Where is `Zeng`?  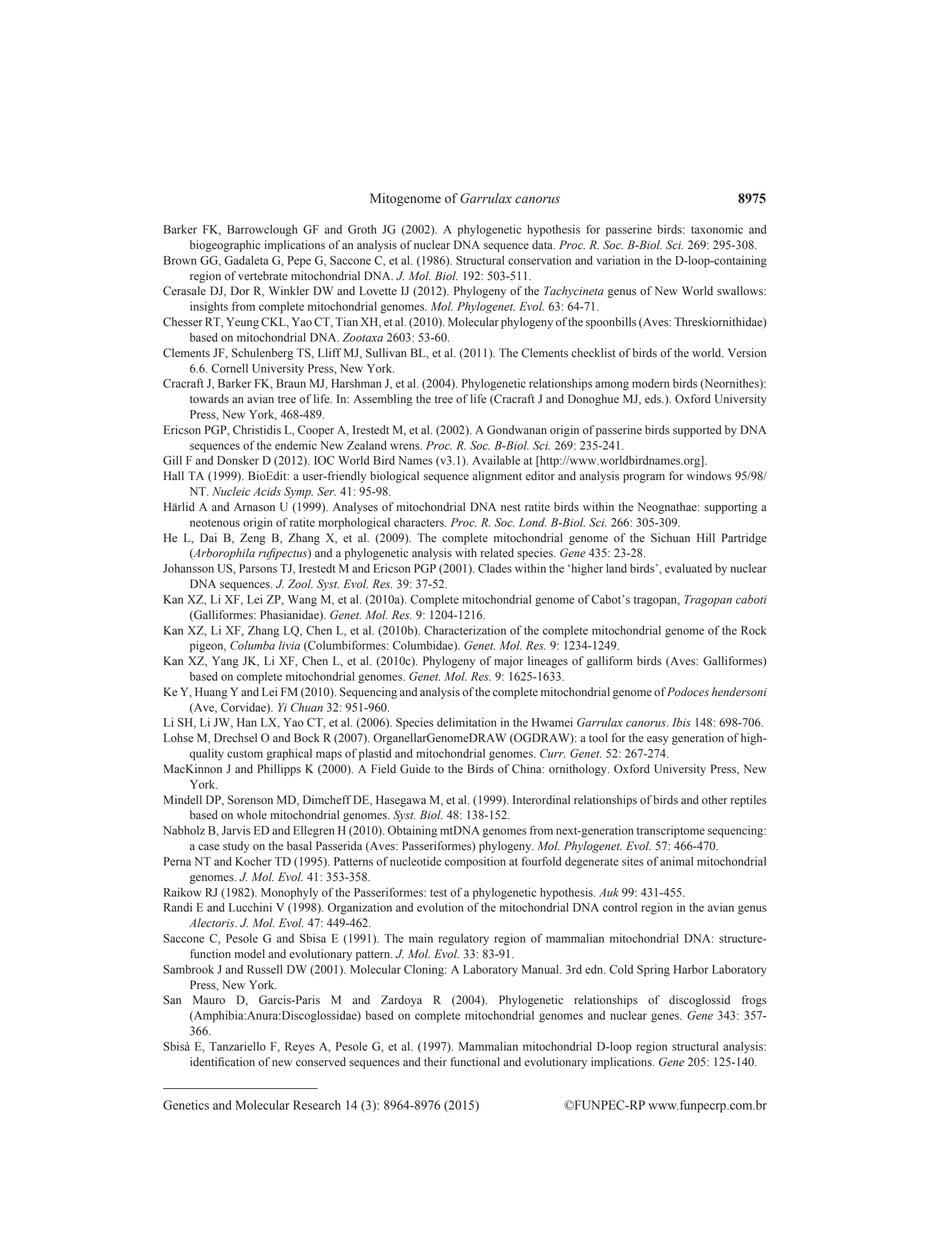 Zeng is located at coordinates (253, 539).
